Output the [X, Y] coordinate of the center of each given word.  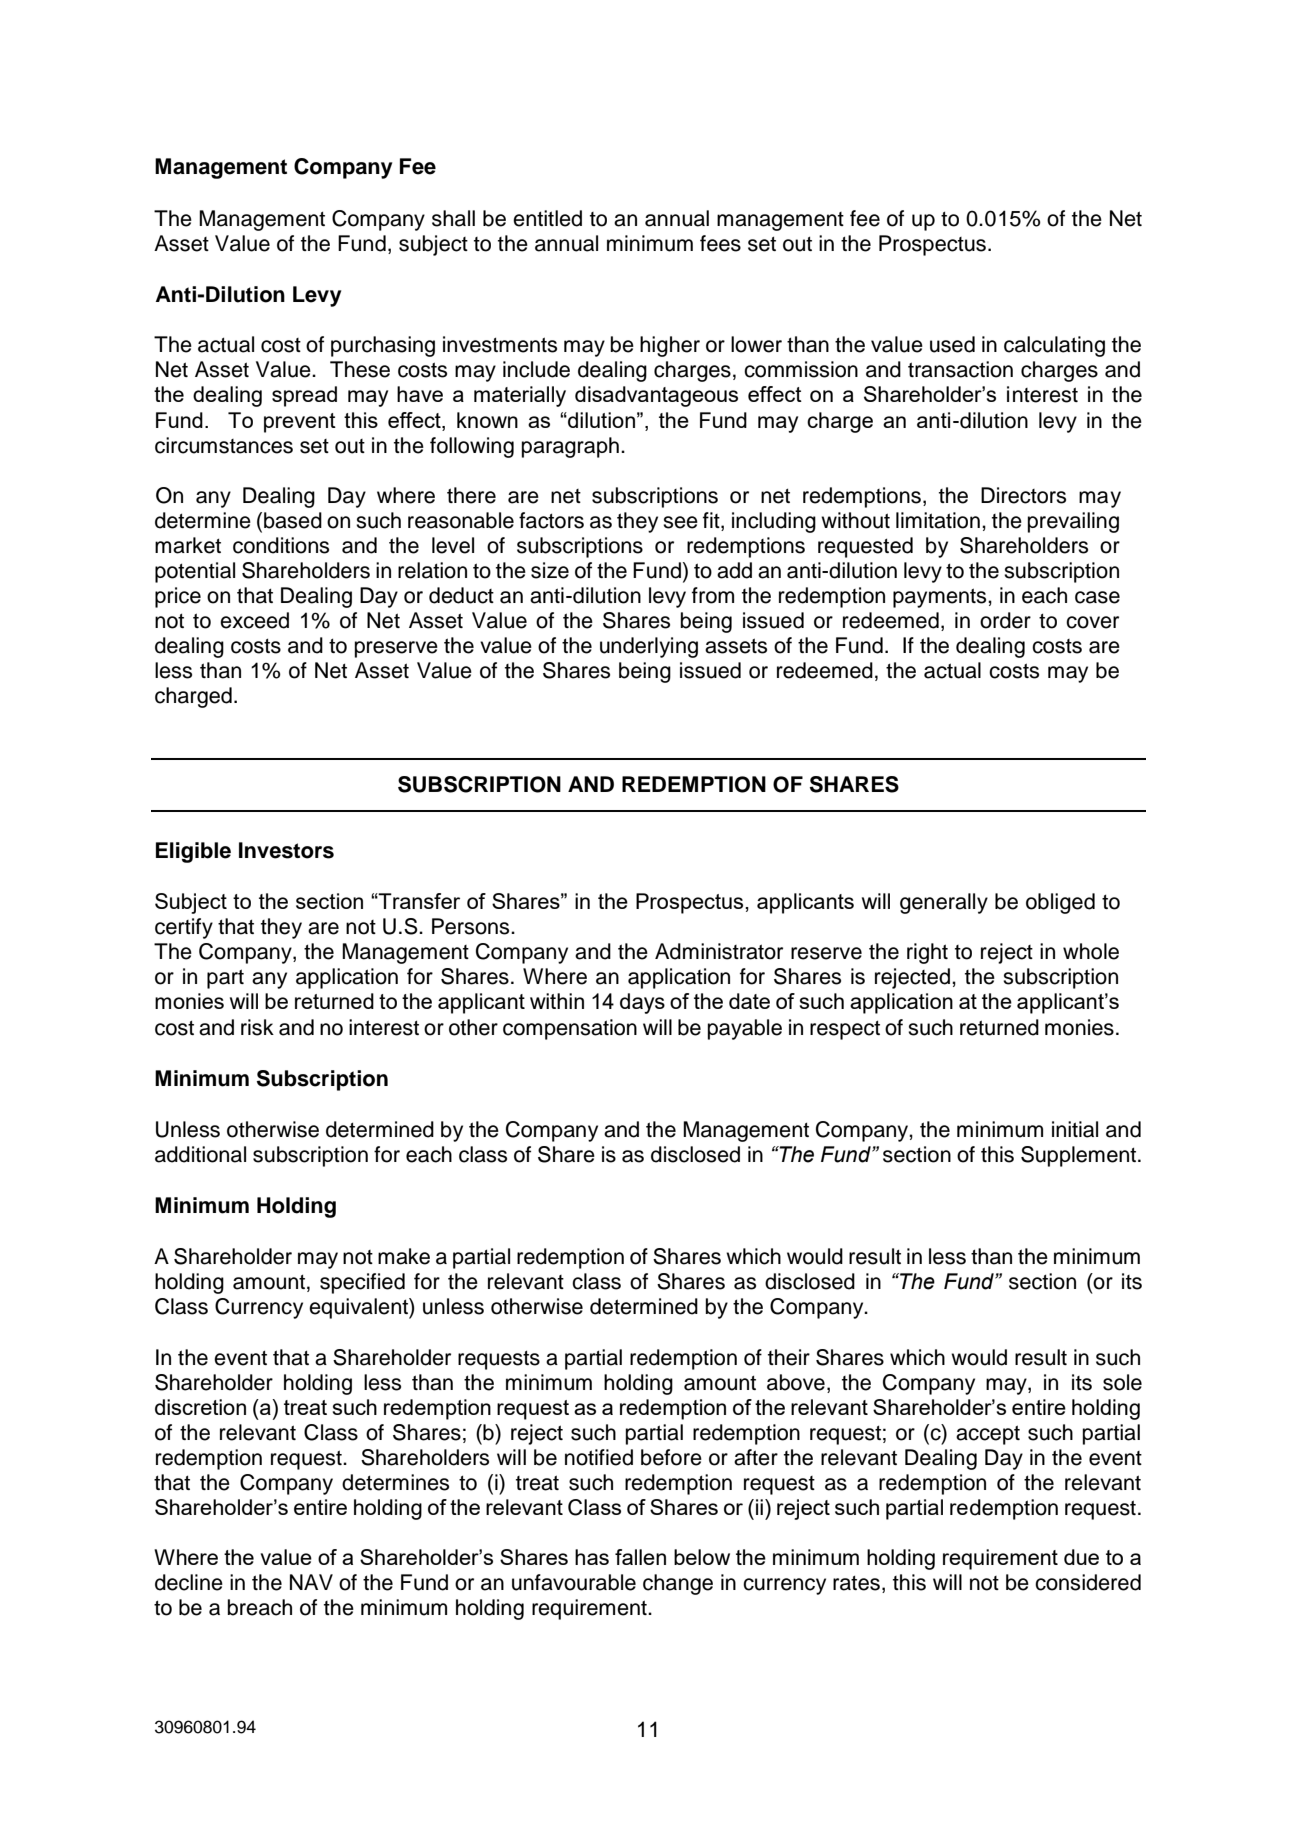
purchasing [383, 346]
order [1005, 620]
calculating [1054, 346]
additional [200, 1154]
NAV [311, 1582]
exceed [254, 620]
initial [1075, 1129]
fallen [640, 1557]
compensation [570, 1029]
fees [720, 243]
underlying [649, 647]
